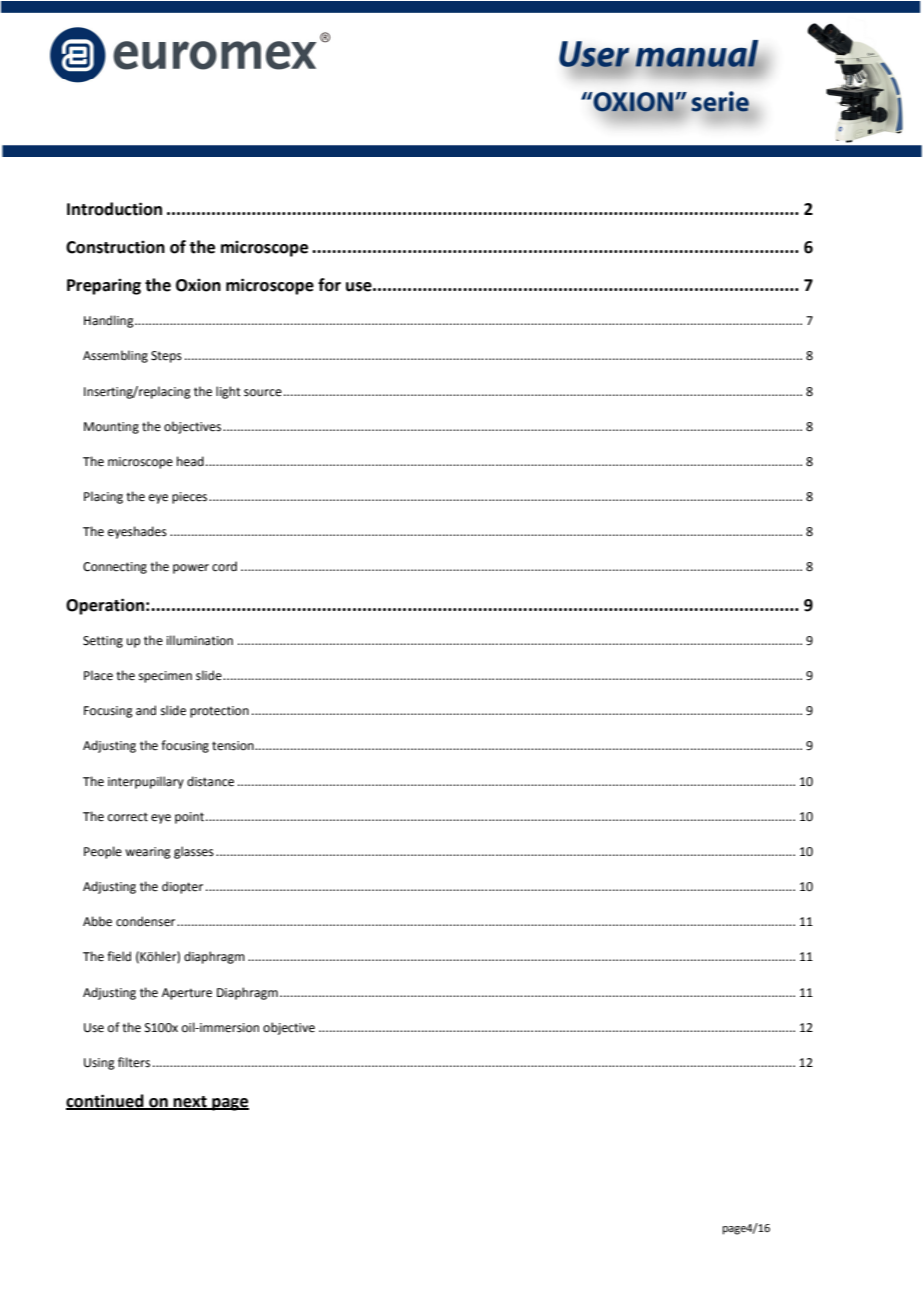 Image resolution: width=924 pixels, height=1308 pixels. What do you see at coordinates (134, 1062) in the screenshot?
I see `filters` at bounding box center [134, 1062].
